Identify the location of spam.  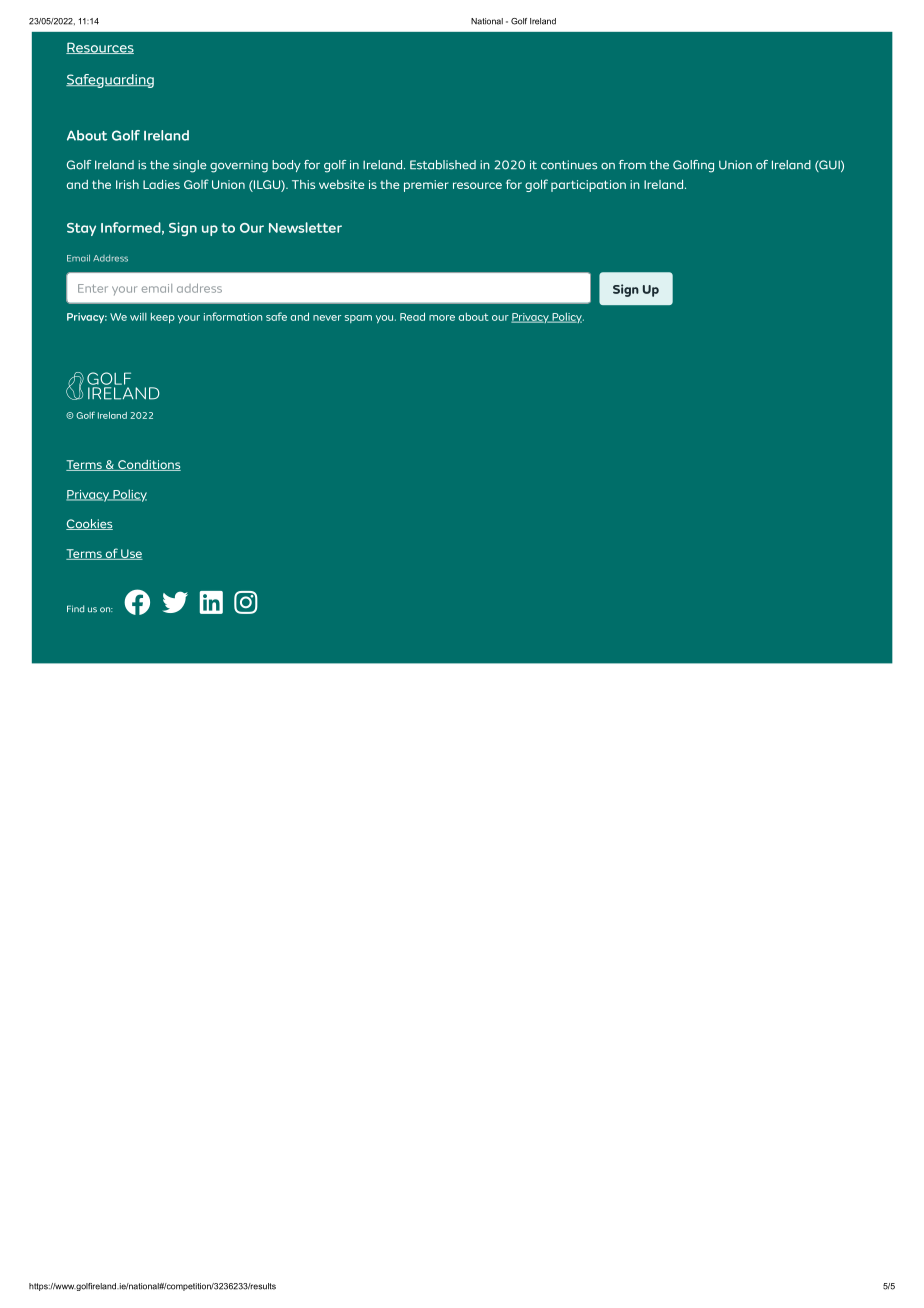
(358, 319).
